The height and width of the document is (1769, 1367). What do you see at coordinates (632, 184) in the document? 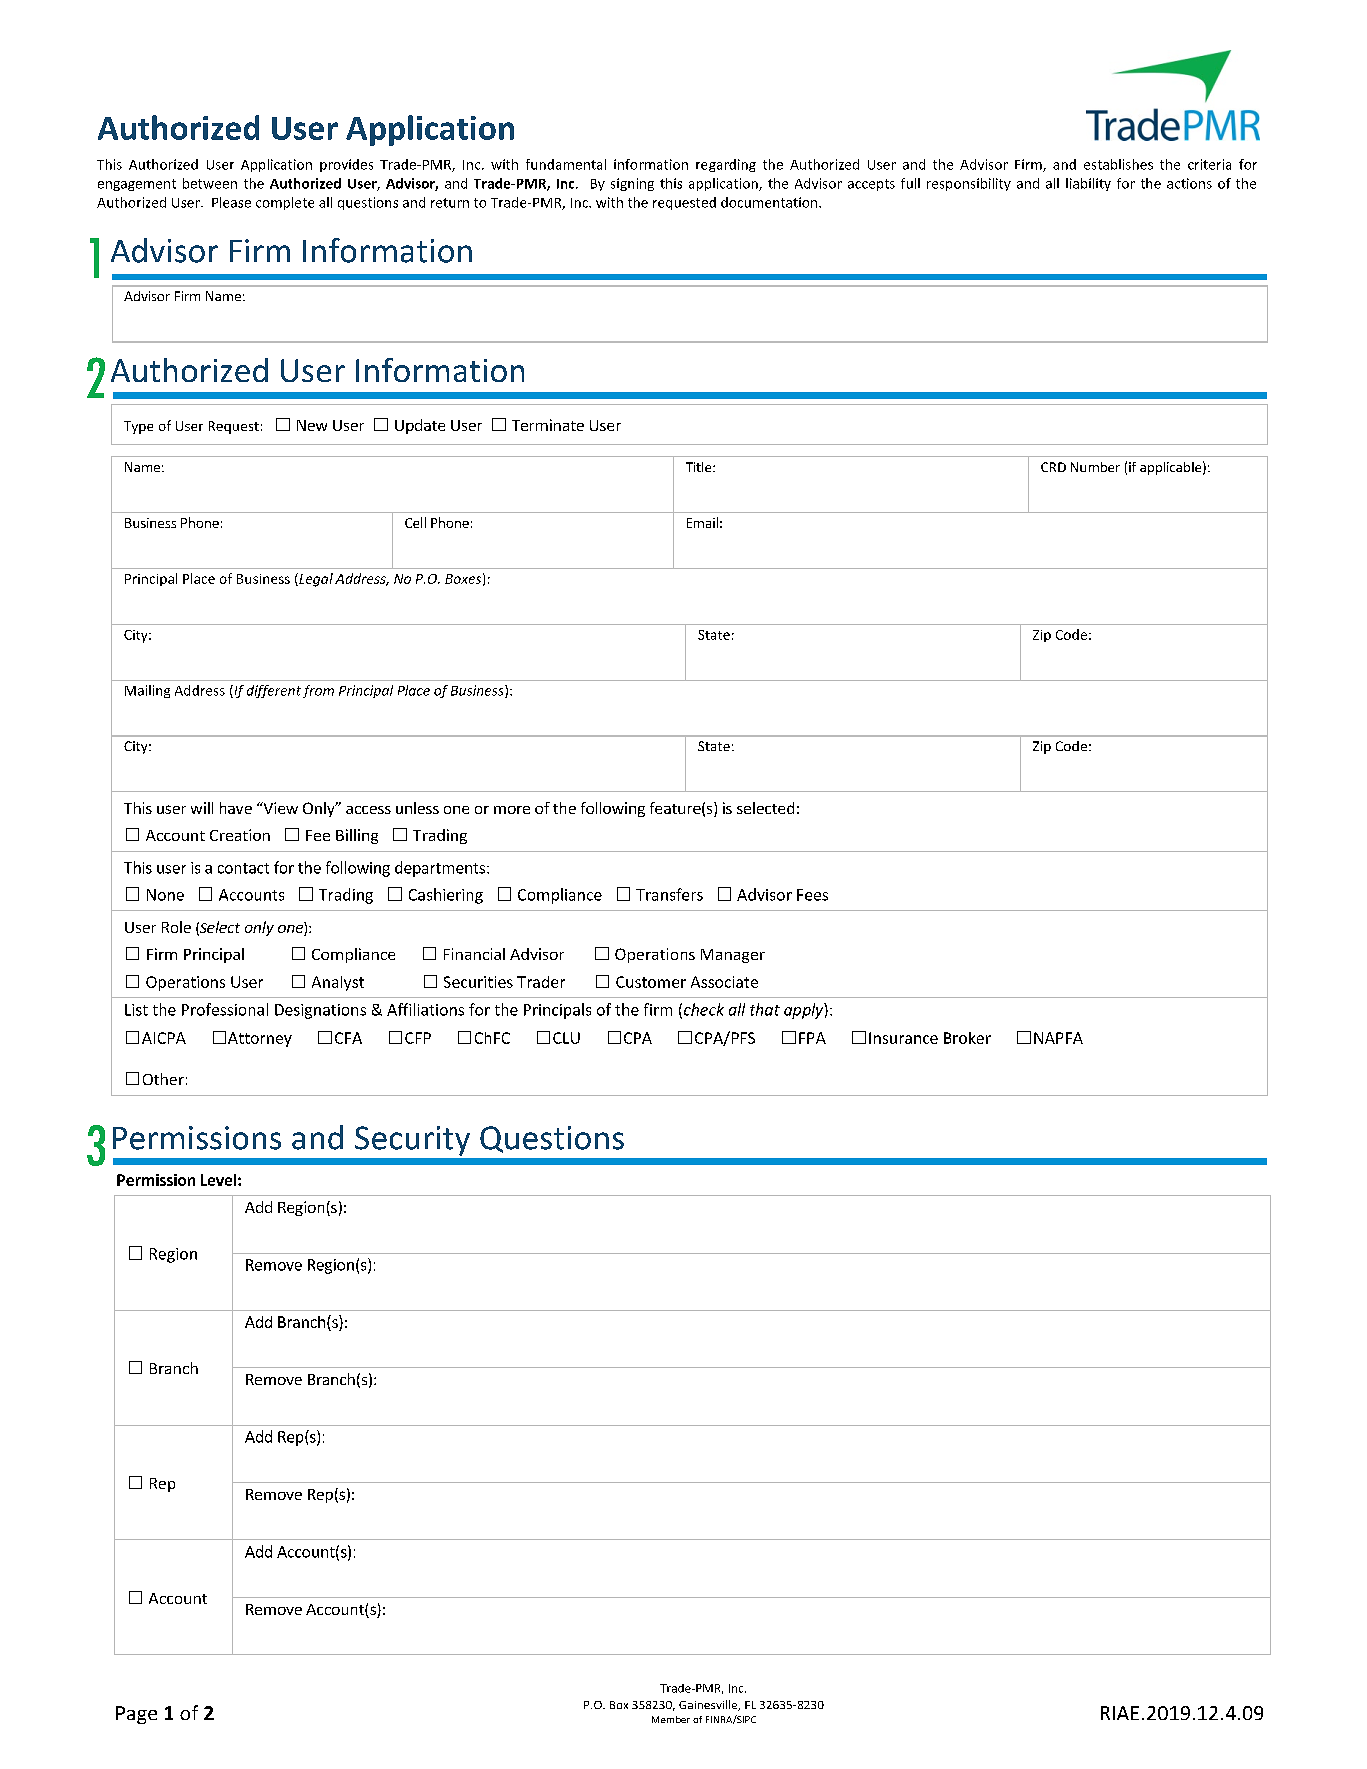
I see `signing` at bounding box center [632, 184].
